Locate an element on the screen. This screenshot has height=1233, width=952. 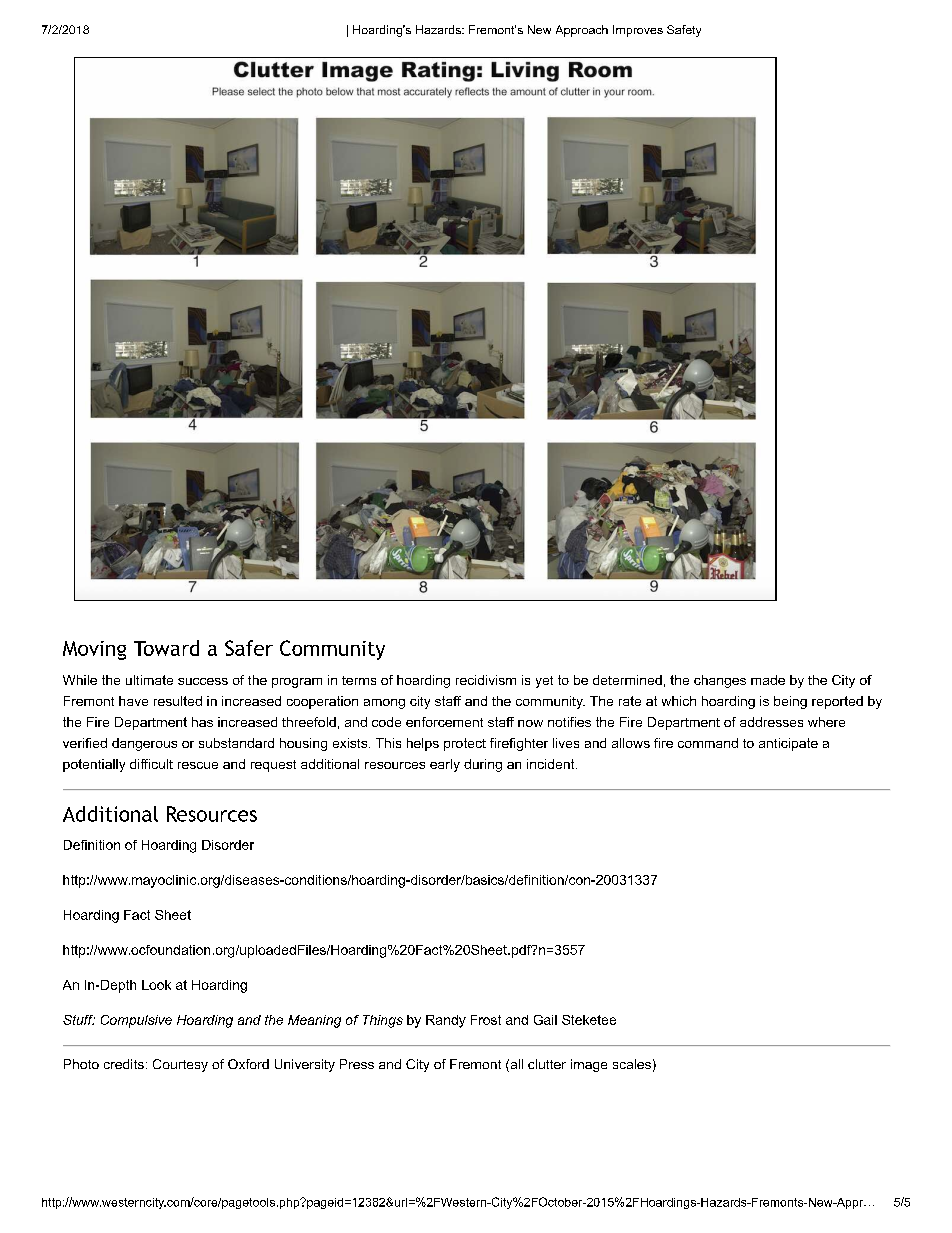
scales is located at coordinates (632, 1064).
